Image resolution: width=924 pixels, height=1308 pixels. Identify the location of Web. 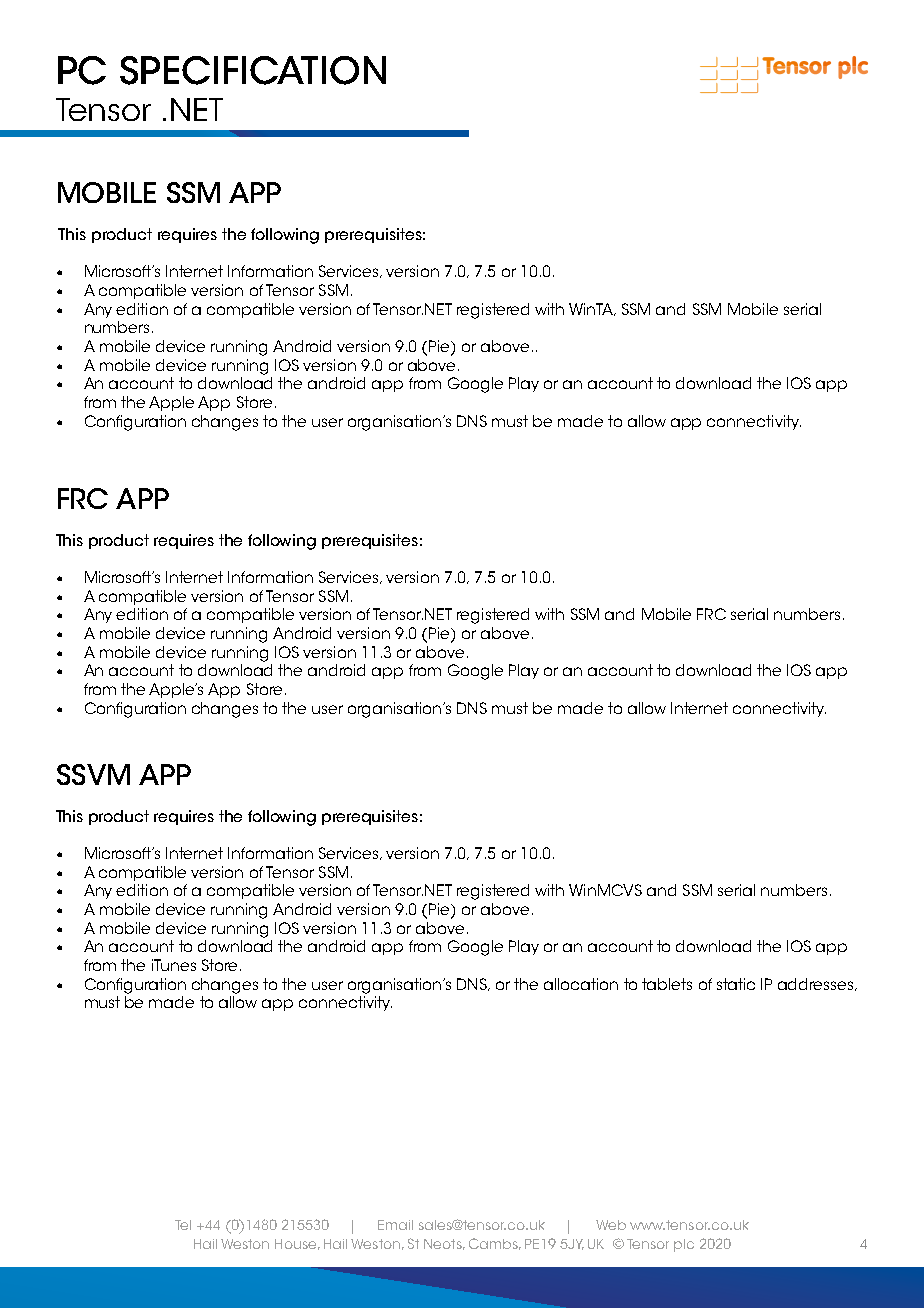
(611, 1225).
